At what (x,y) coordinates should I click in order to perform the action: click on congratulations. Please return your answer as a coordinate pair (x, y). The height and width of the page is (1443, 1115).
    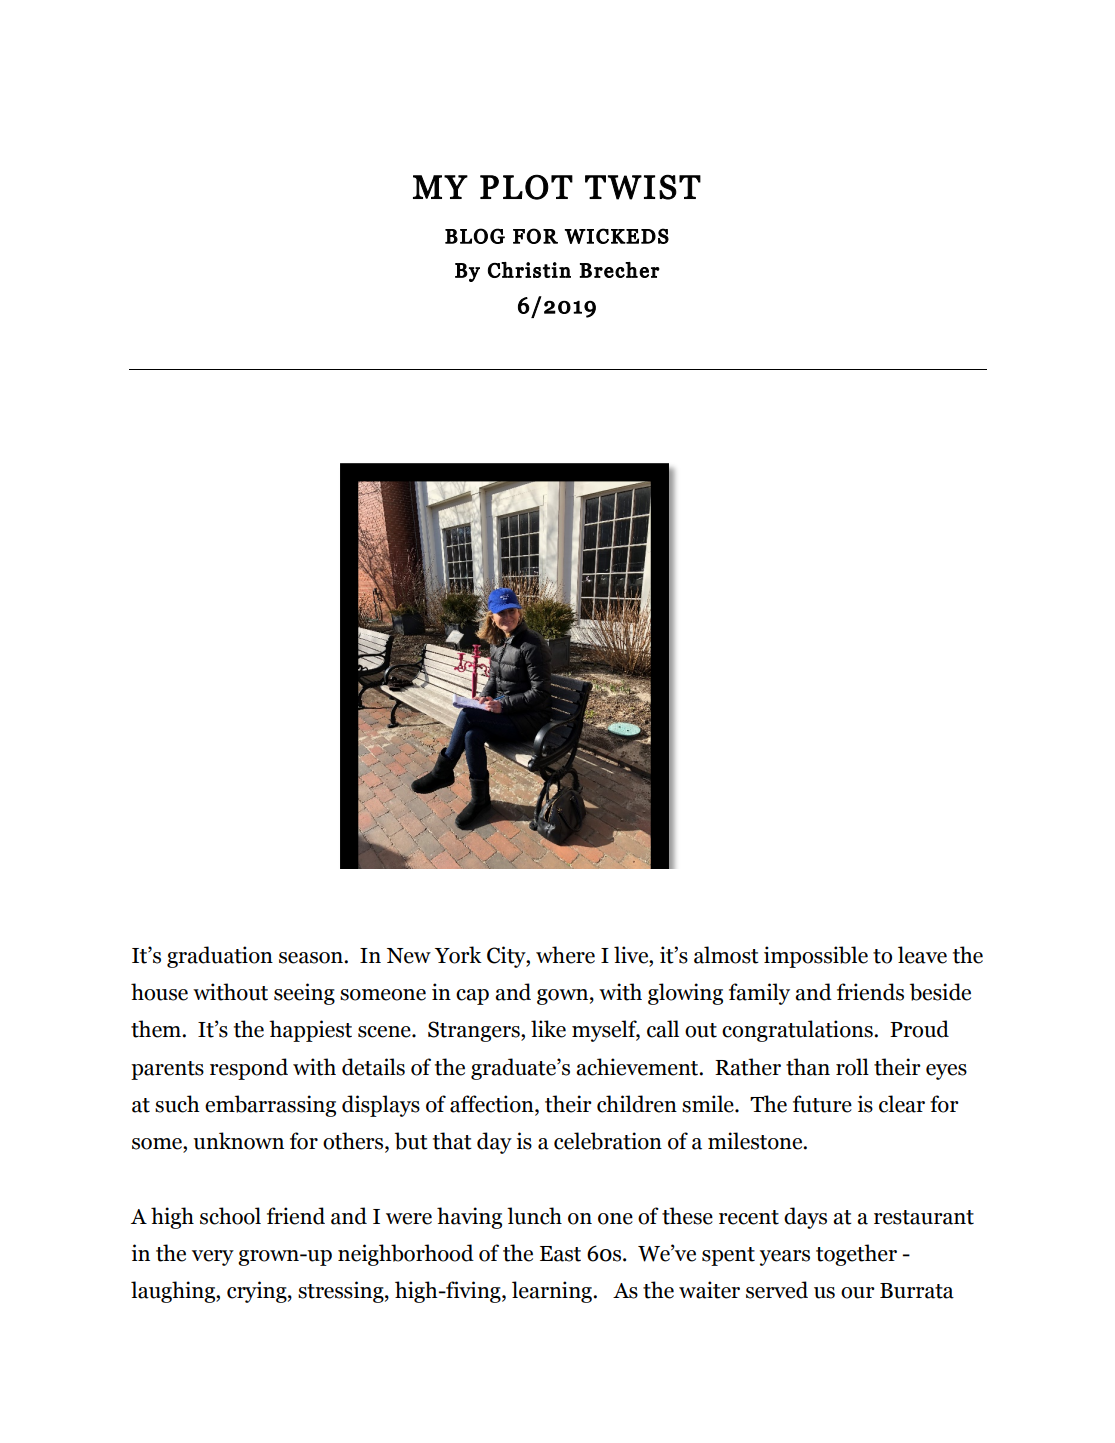
    Looking at the image, I should click on (798, 1031).
